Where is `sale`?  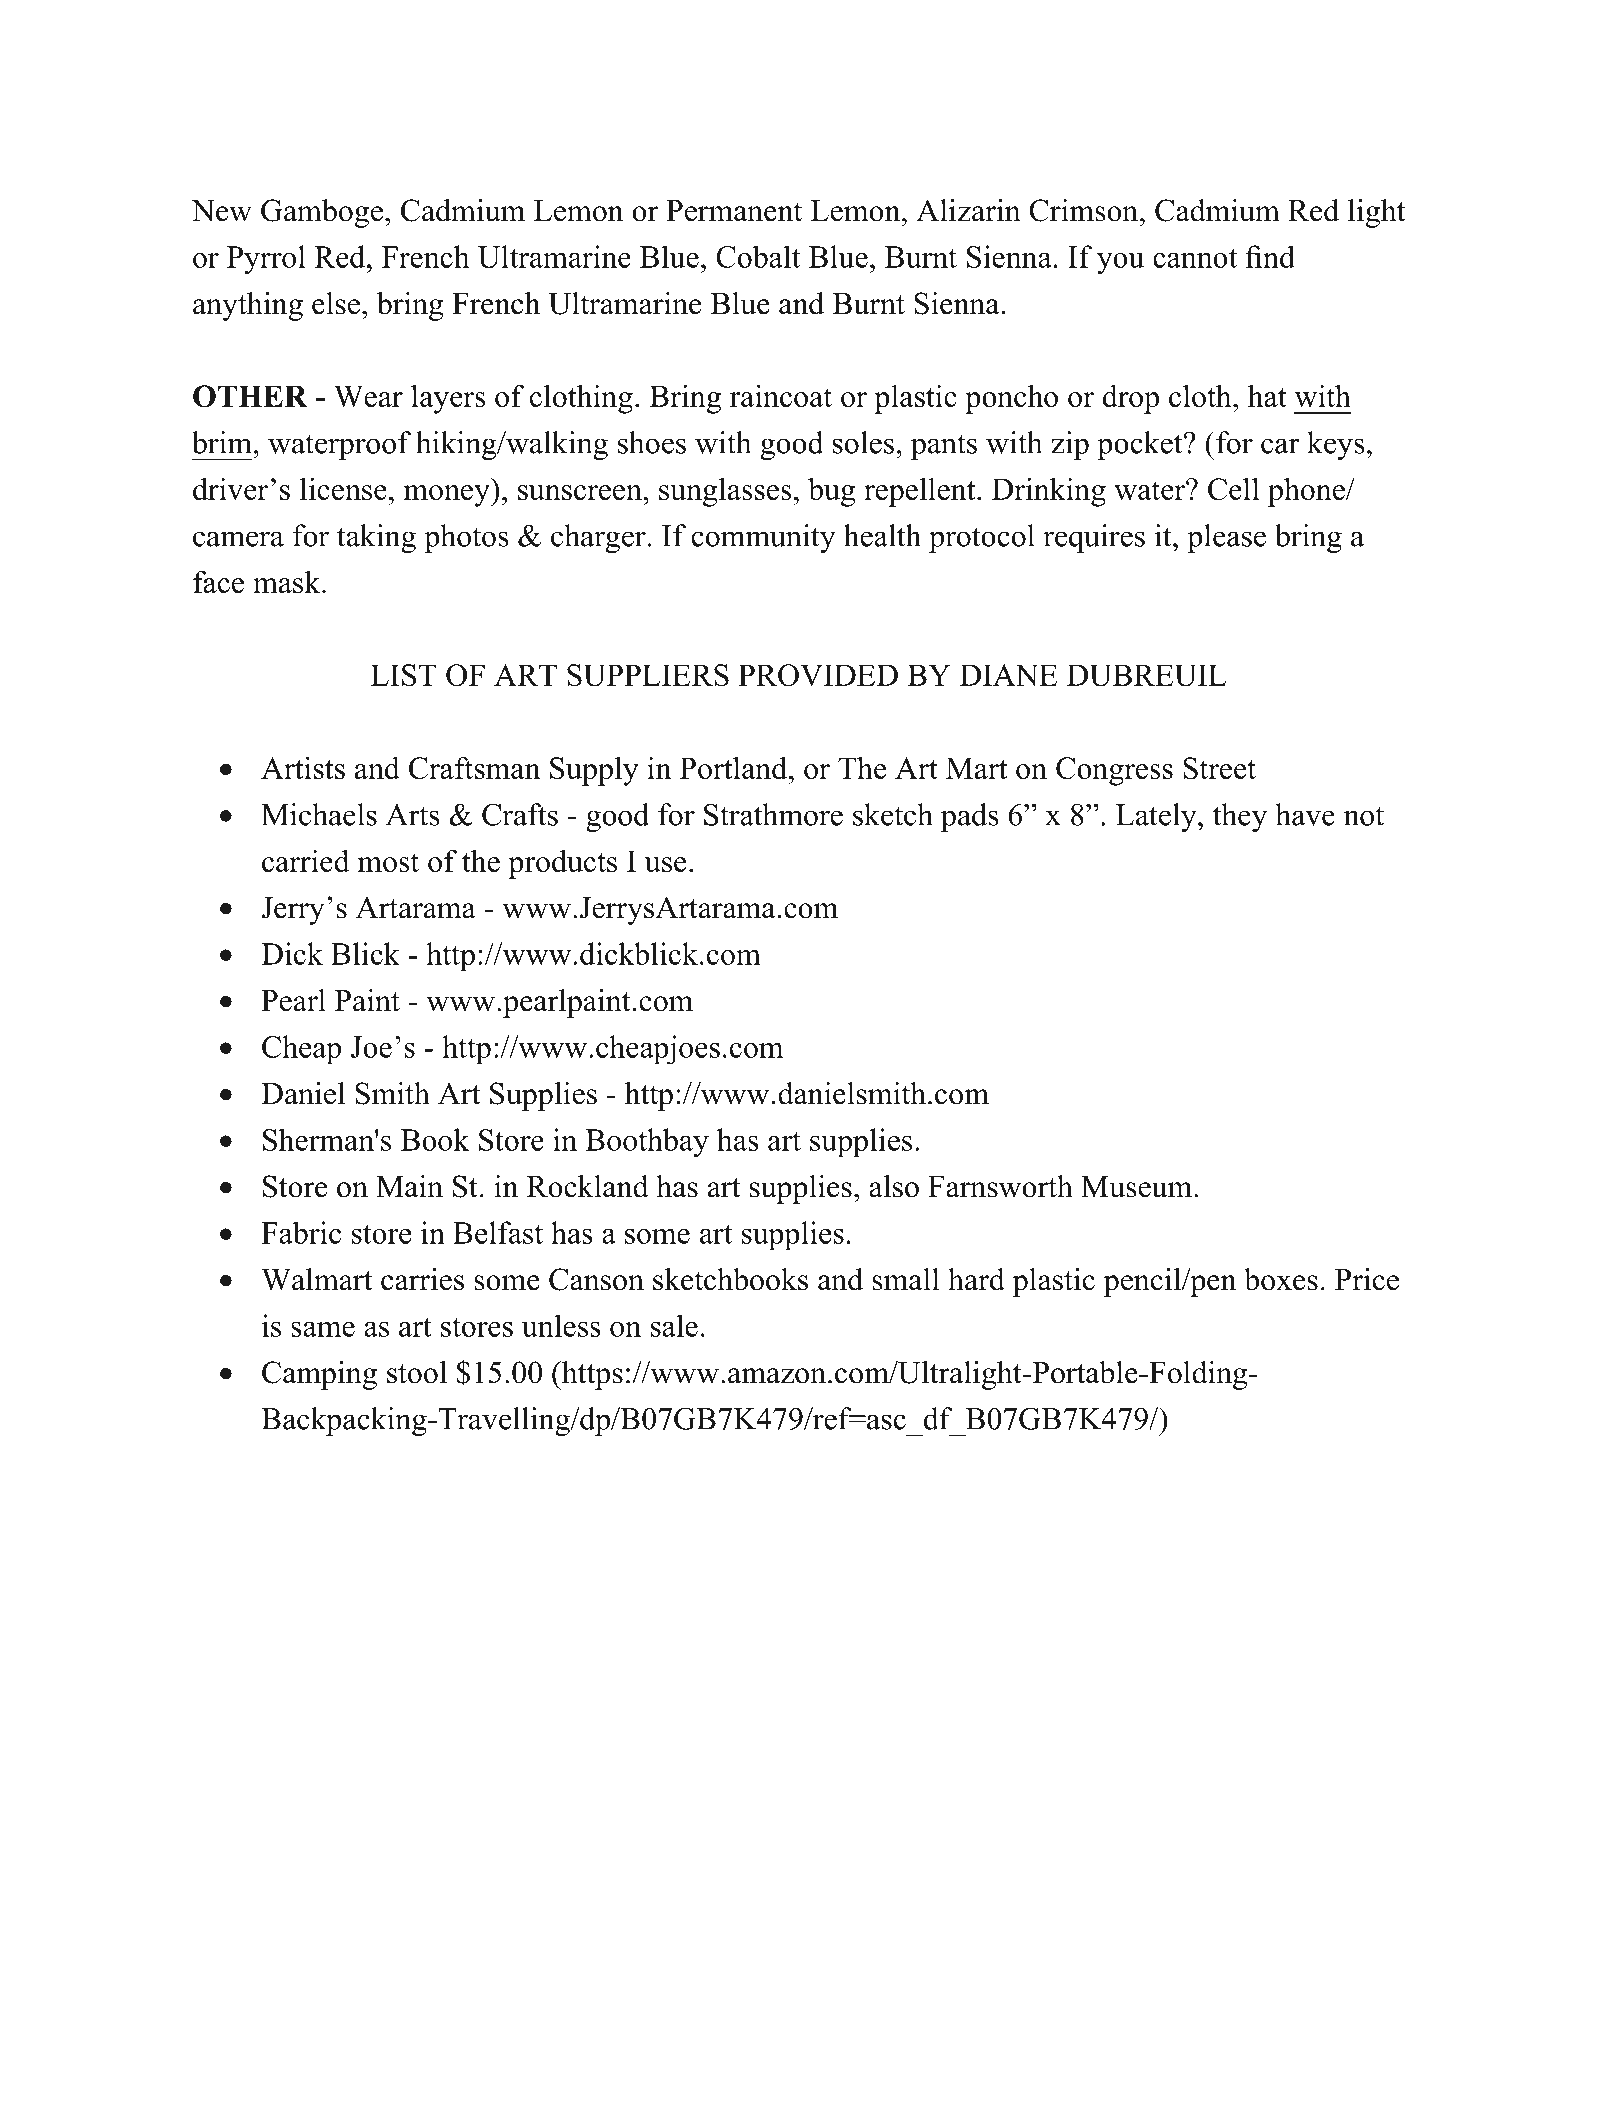
sale is located at coordinates (674, 1325).
